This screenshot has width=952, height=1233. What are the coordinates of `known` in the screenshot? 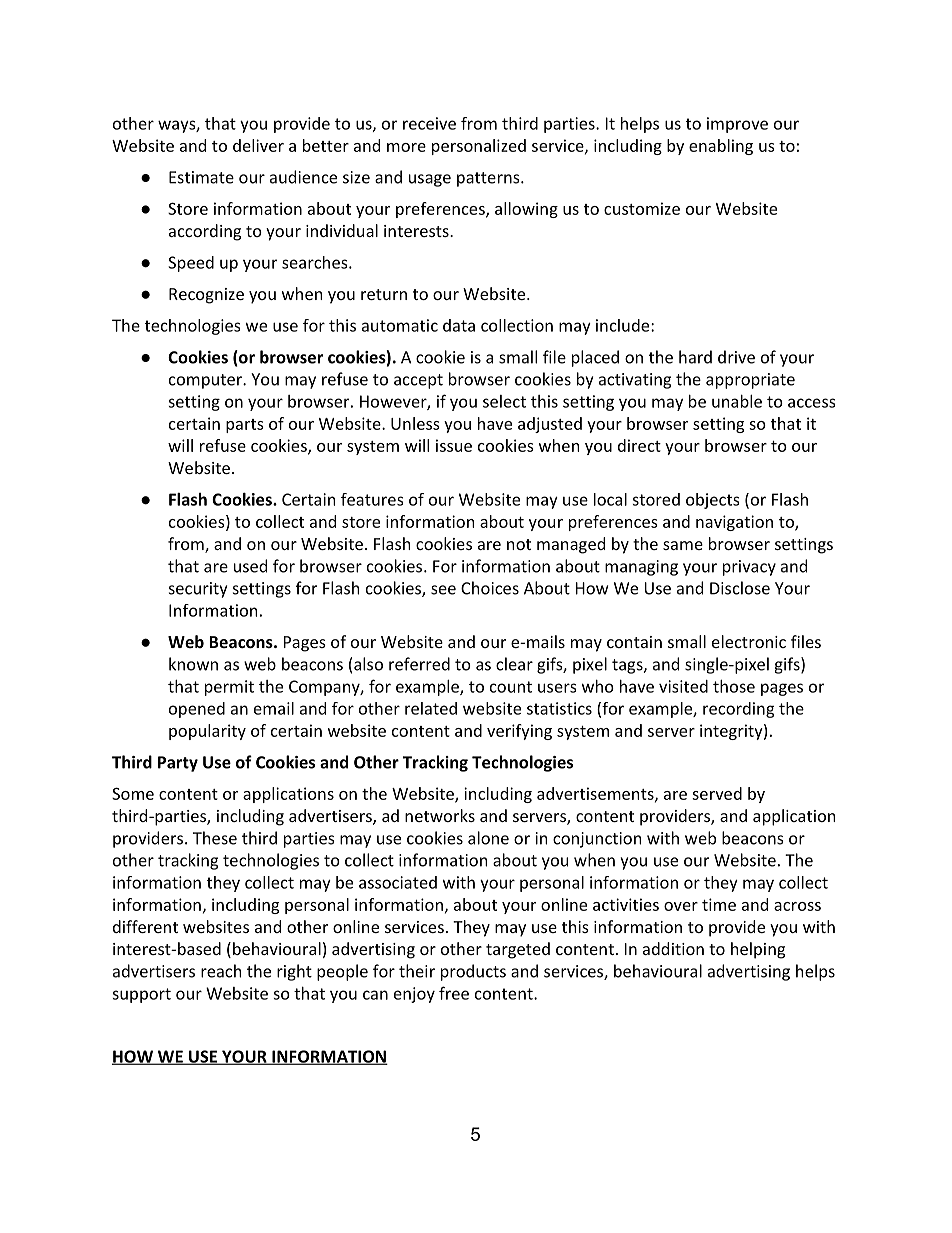 It's located at (193, 664).
